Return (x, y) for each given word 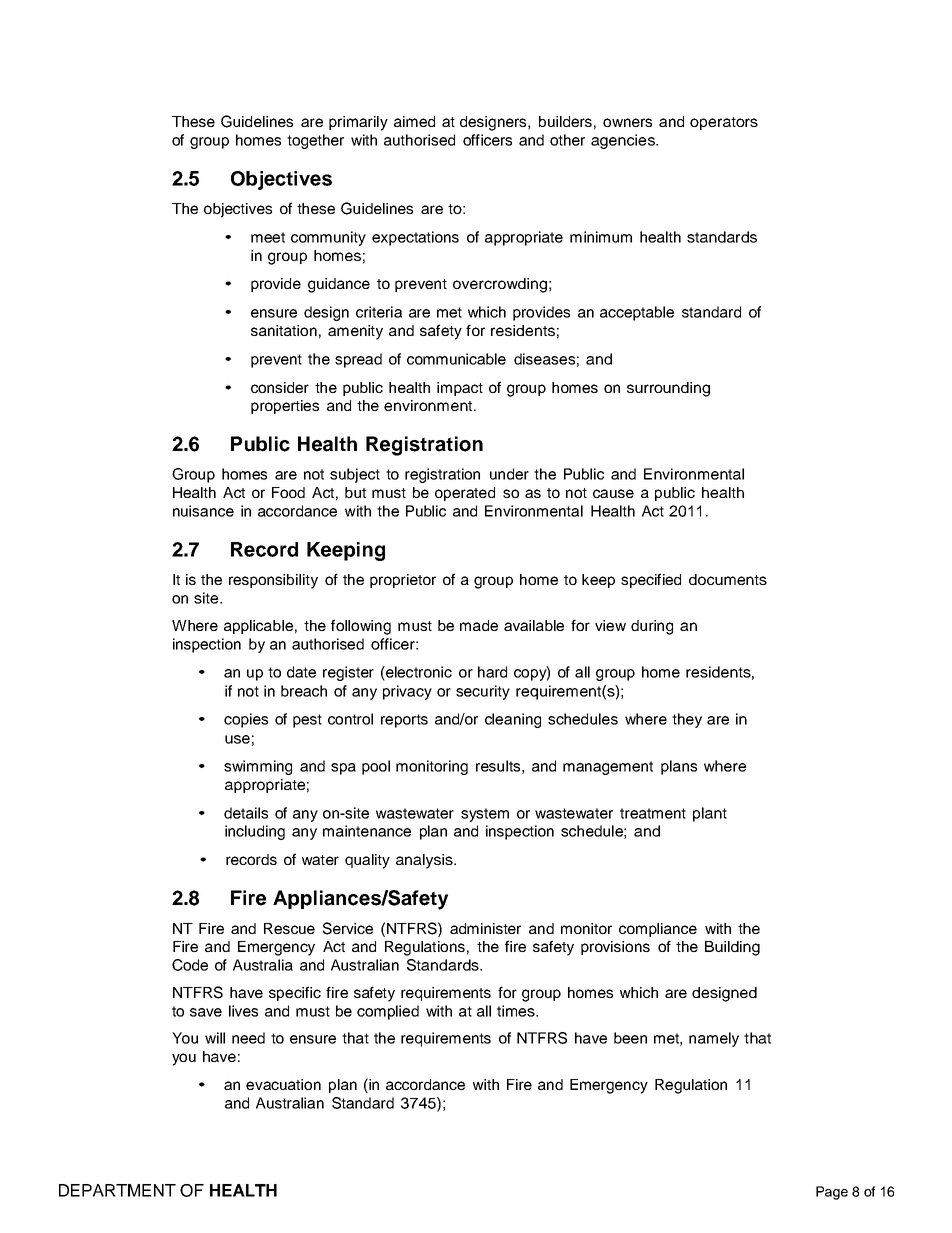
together (315, 141)
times (517, 1011)
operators (724, 123)
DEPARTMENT (117, 1190)
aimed (414, 121)
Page (832, 1193)
